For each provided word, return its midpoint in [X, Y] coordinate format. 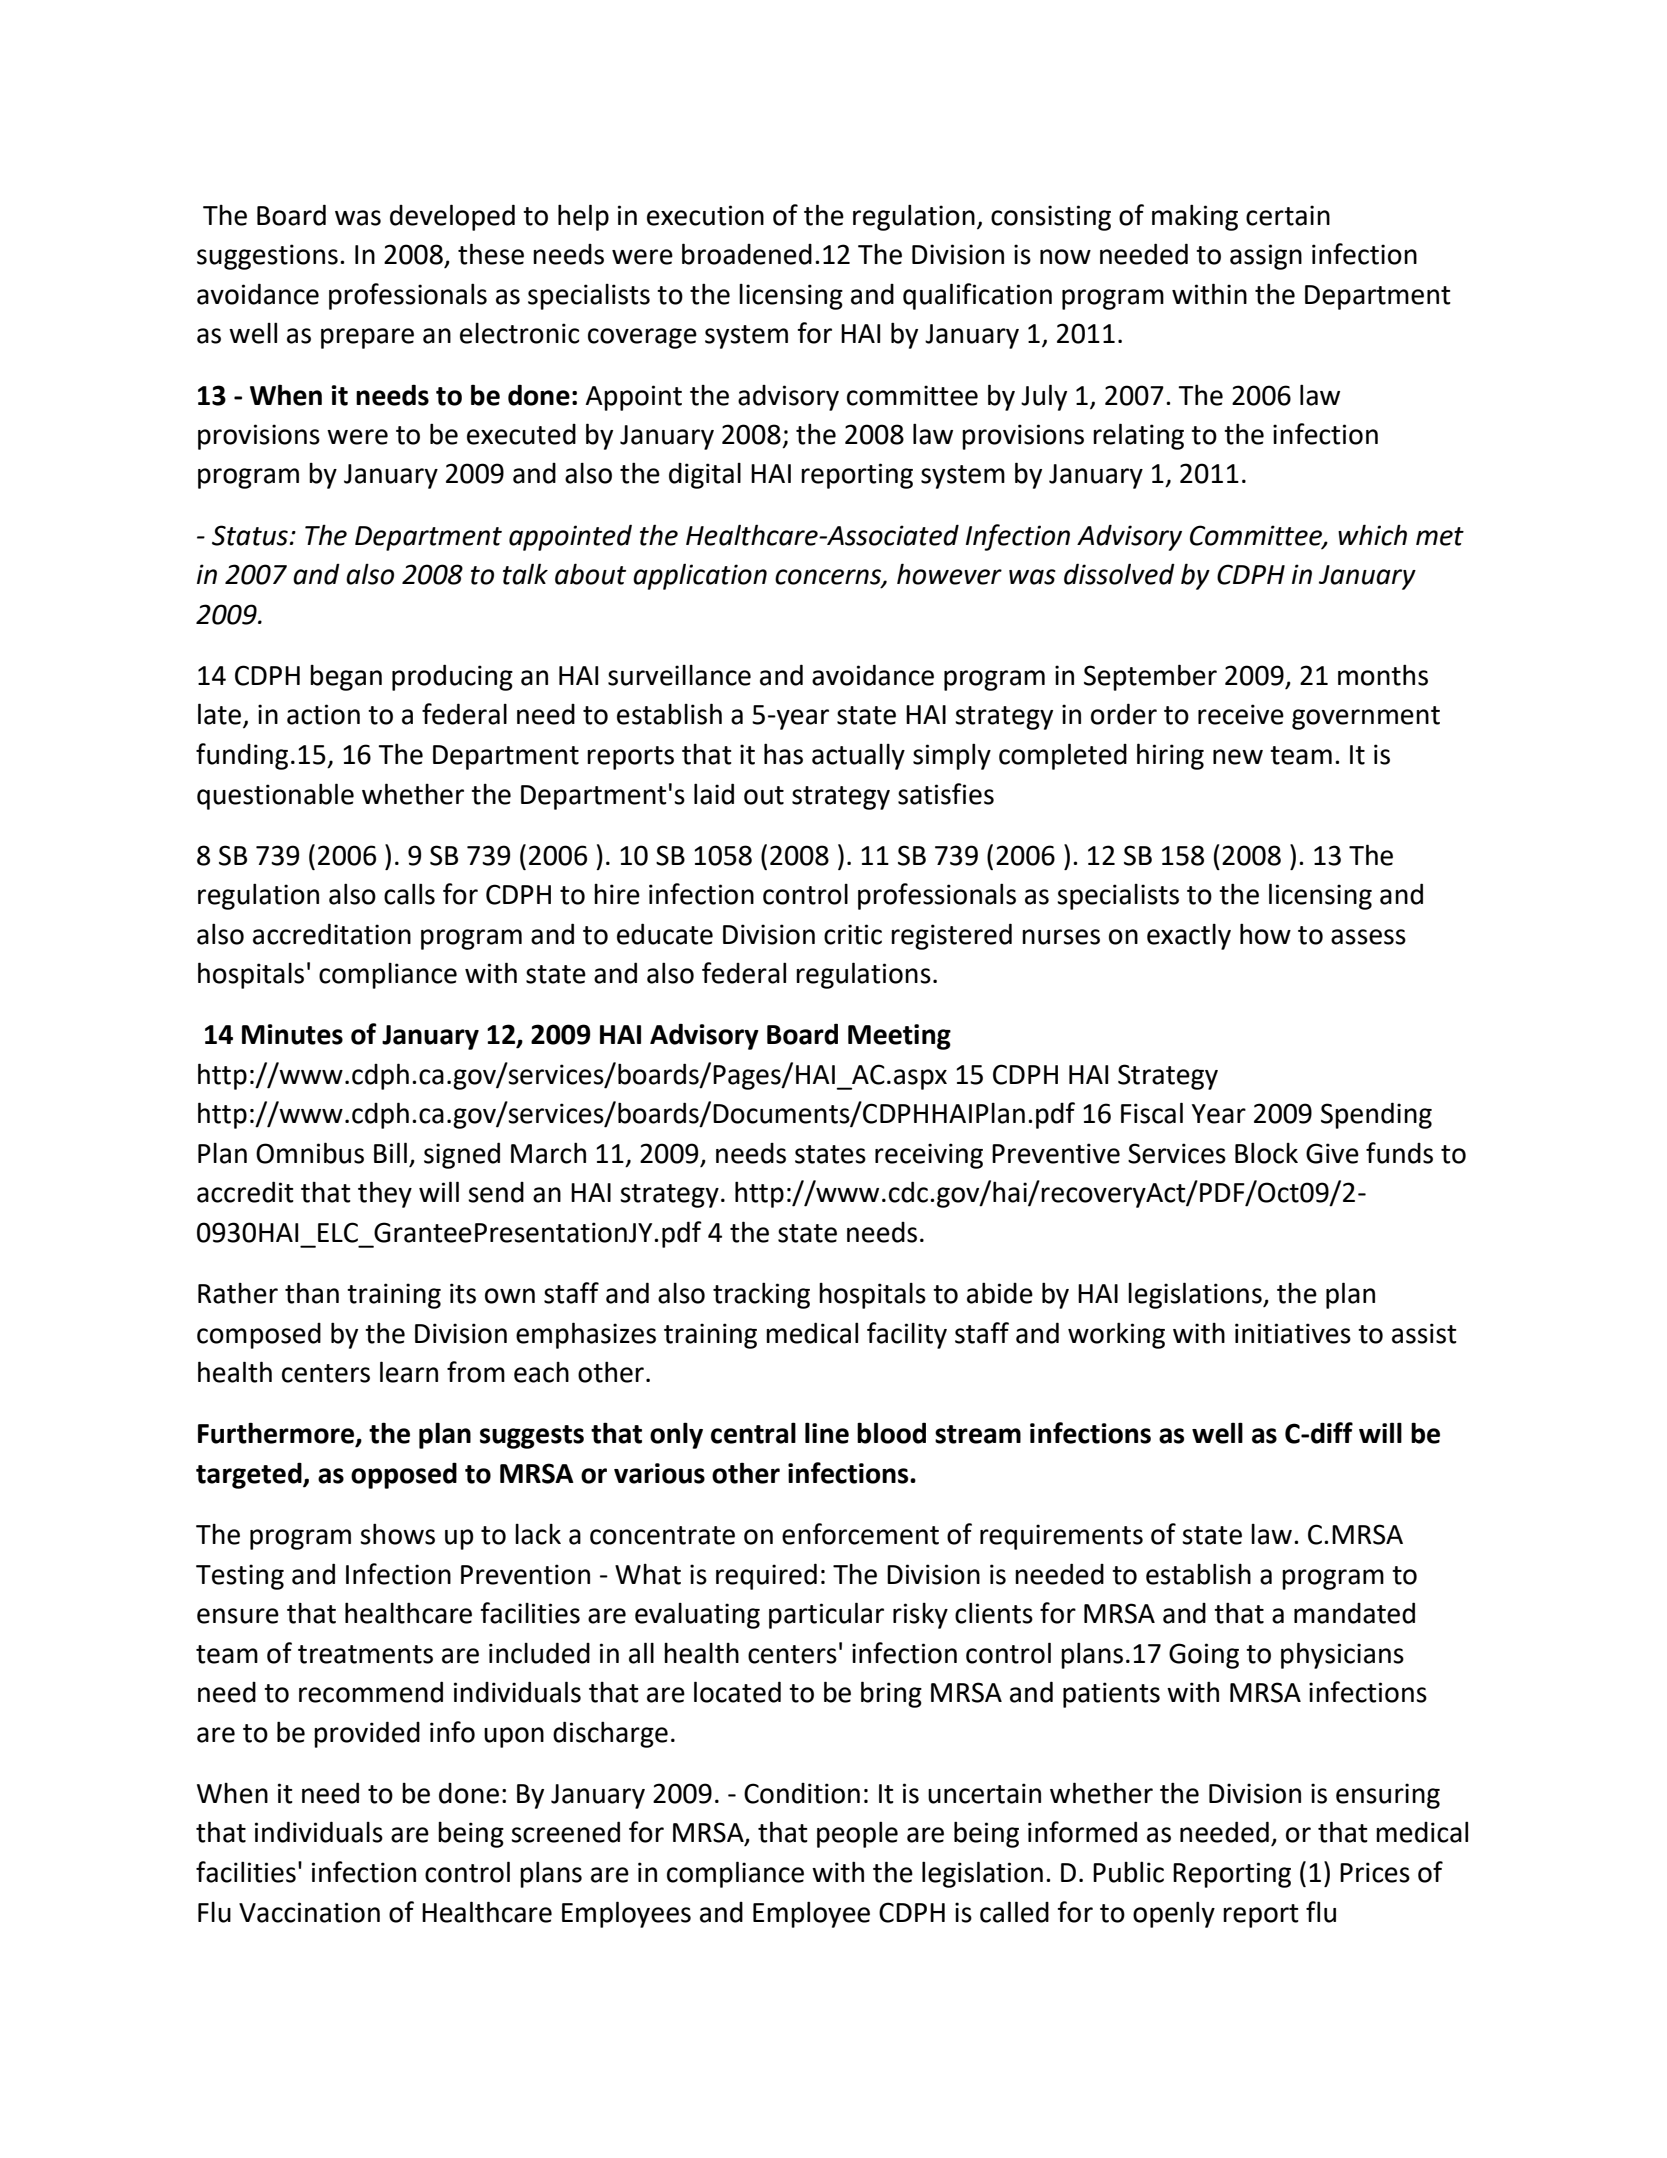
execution [705, 215]
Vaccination [309, 1912]
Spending [1376, 1115]
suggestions [267, 257]
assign [1266, 257]
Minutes [292, 1034]
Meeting [899, 1037]
